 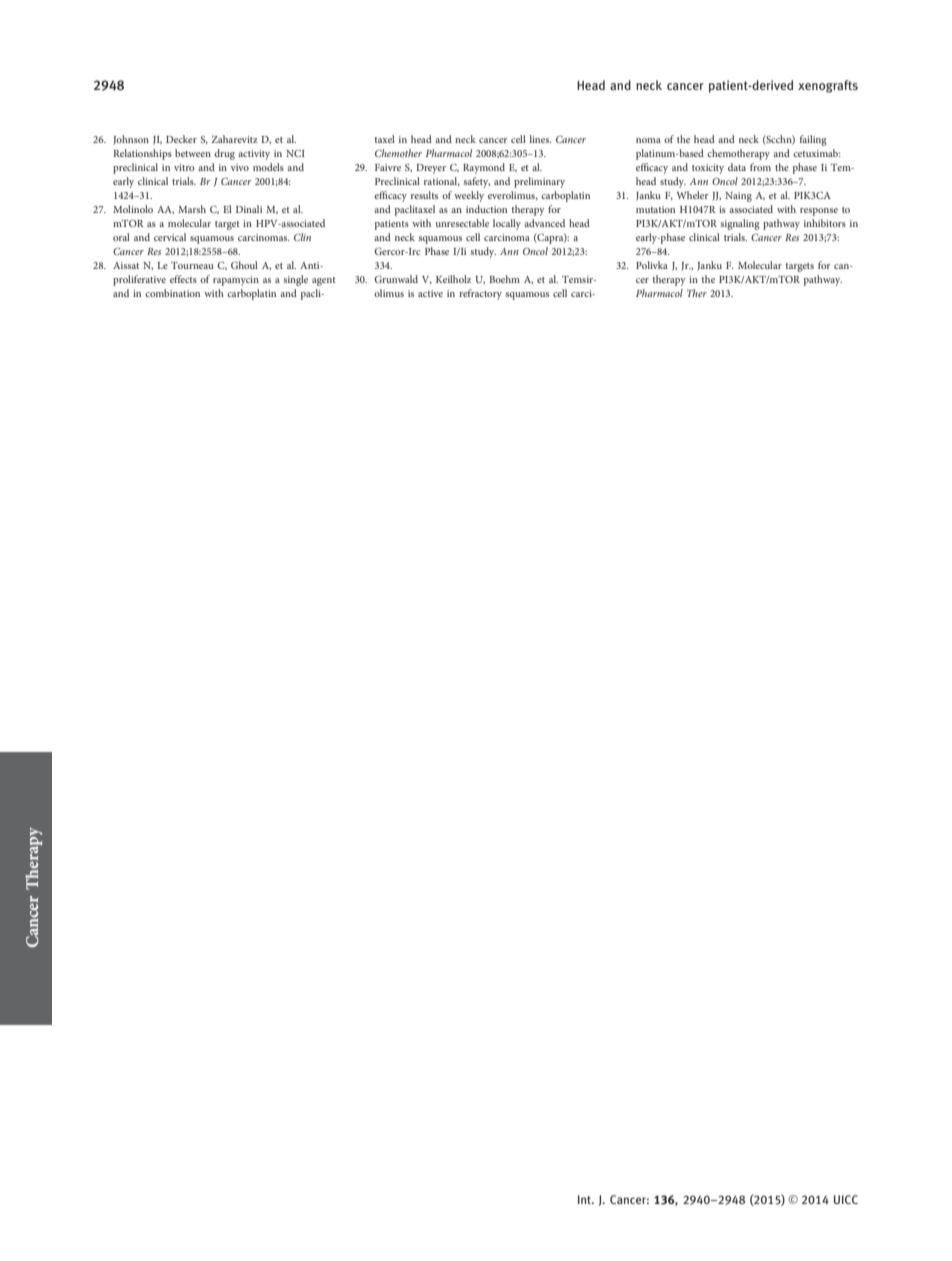 I want to click on refractory, so click(x=480, y=294).
